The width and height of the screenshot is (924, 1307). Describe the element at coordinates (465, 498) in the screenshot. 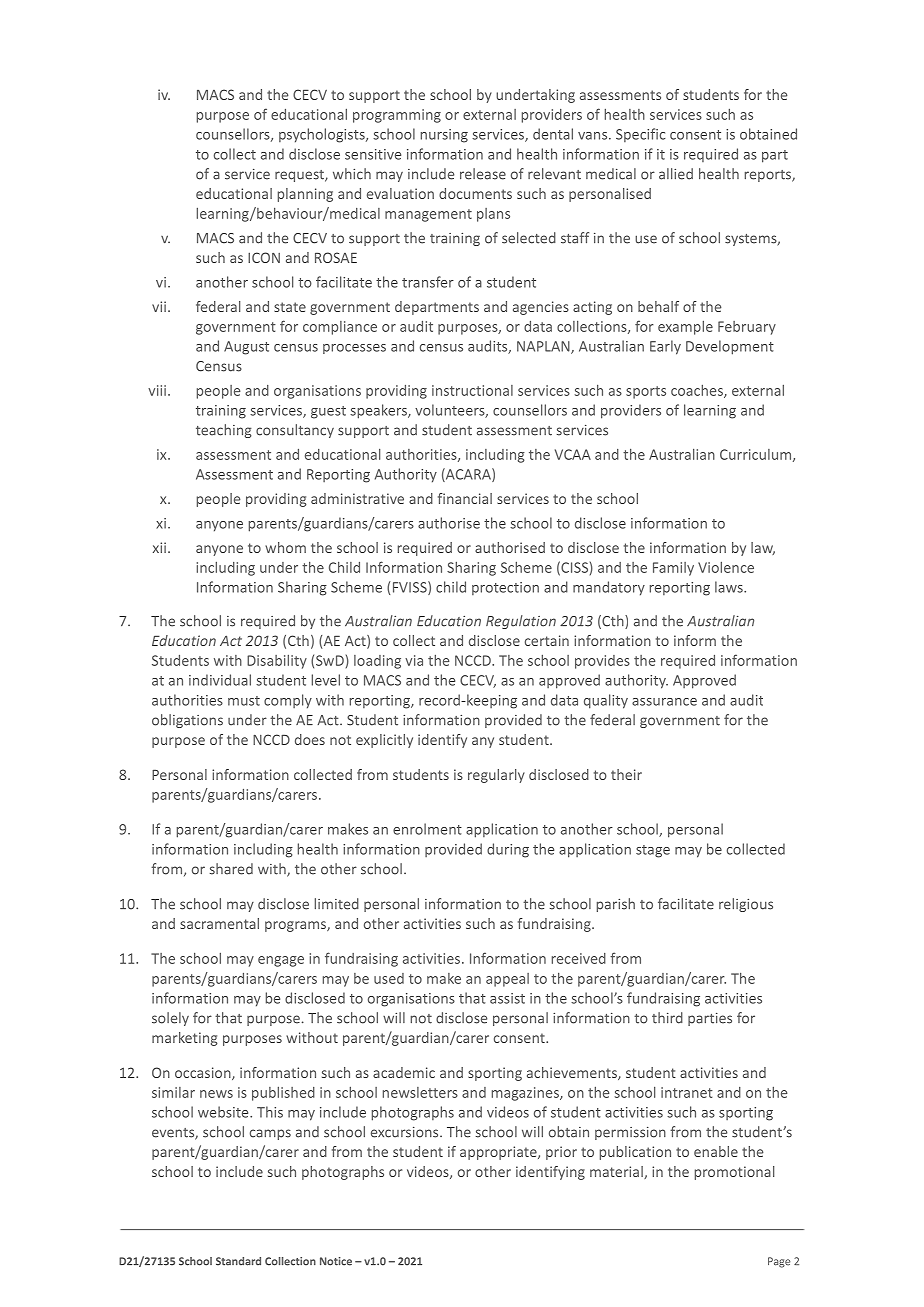

I see `financial` at that location.
